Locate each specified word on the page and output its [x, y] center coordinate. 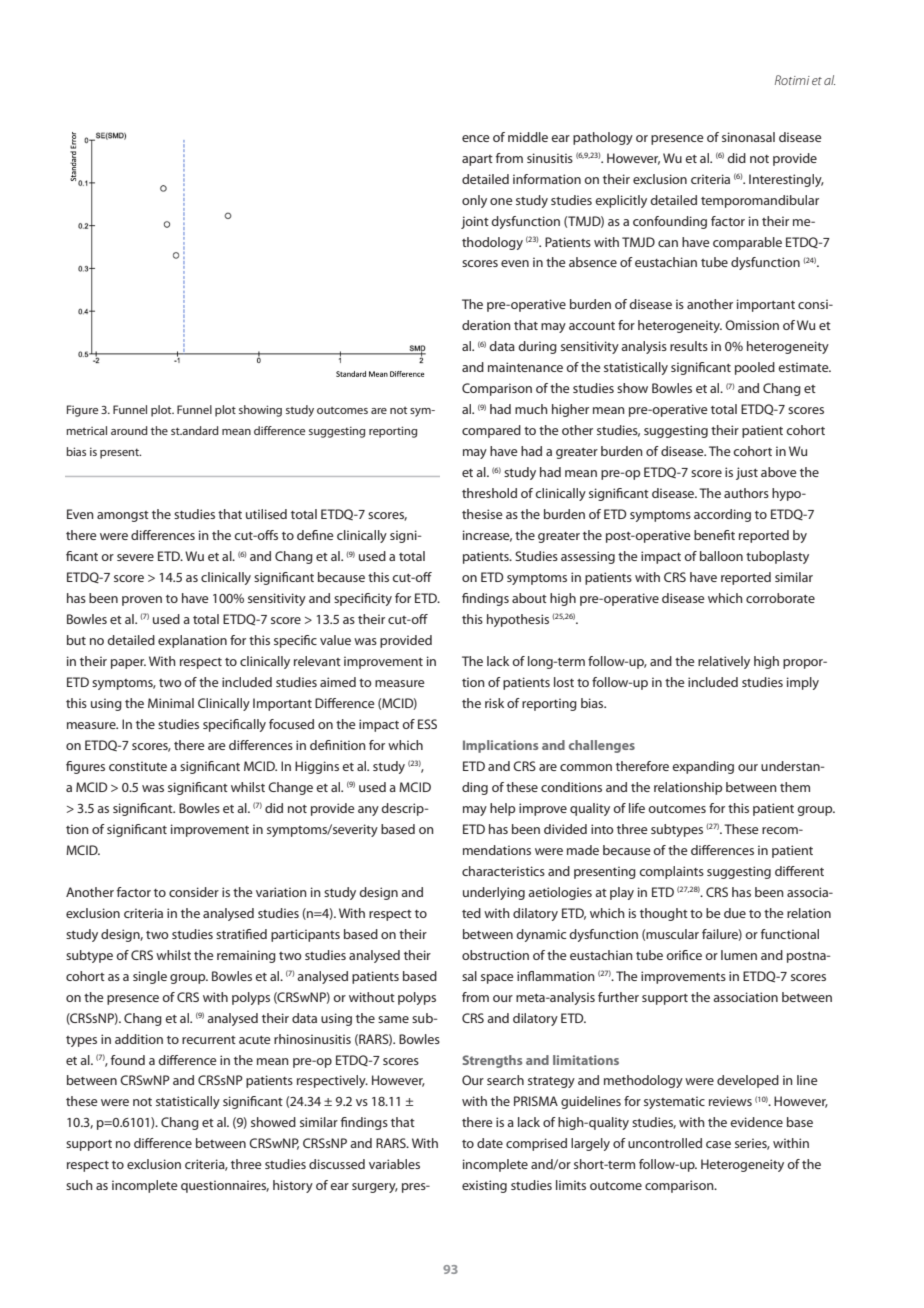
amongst [123, 516]
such [79, 1185]
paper [128, 664]
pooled [755, 368]
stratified [241, 934]
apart [477, 160]
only [474, 201]
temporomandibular [760, 201]
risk [494, 703]
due [735, 913]
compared [491, 431]
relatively [724, 662]
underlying [494, 893]
